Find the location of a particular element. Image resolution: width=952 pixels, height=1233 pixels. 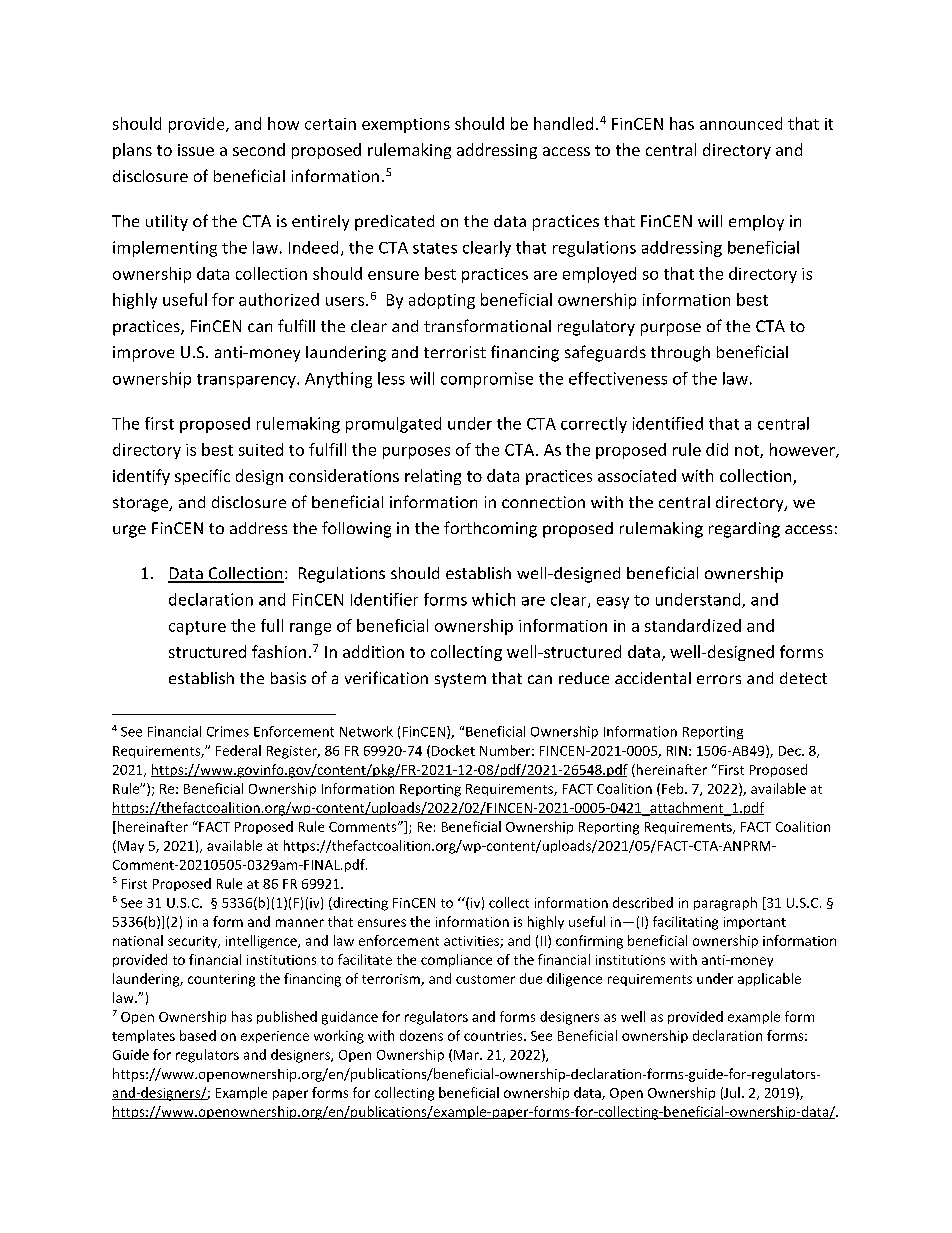

countries is located at coordinates (494, 1036).
